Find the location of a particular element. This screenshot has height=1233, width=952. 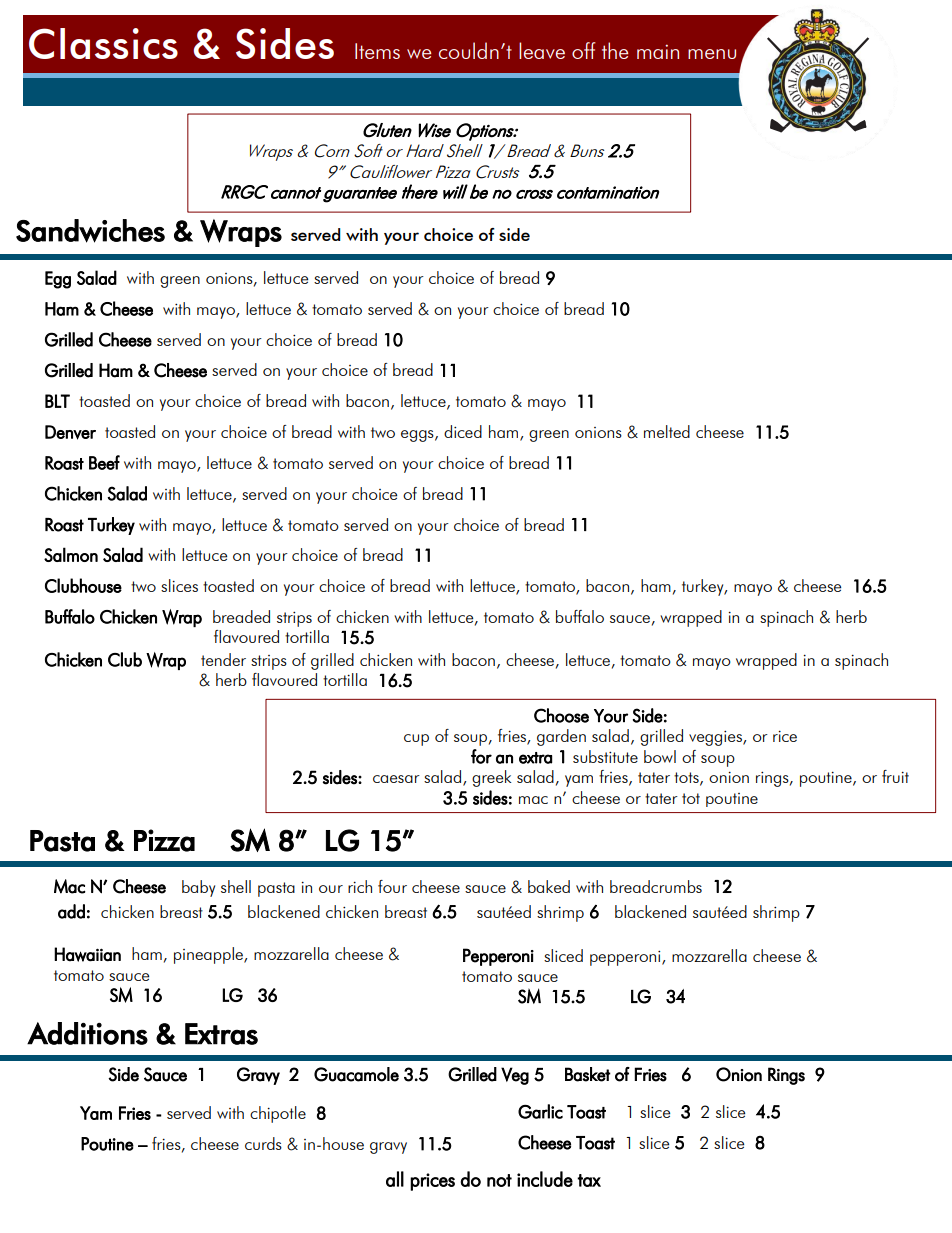

greek is located at coordinates (491, 778).
